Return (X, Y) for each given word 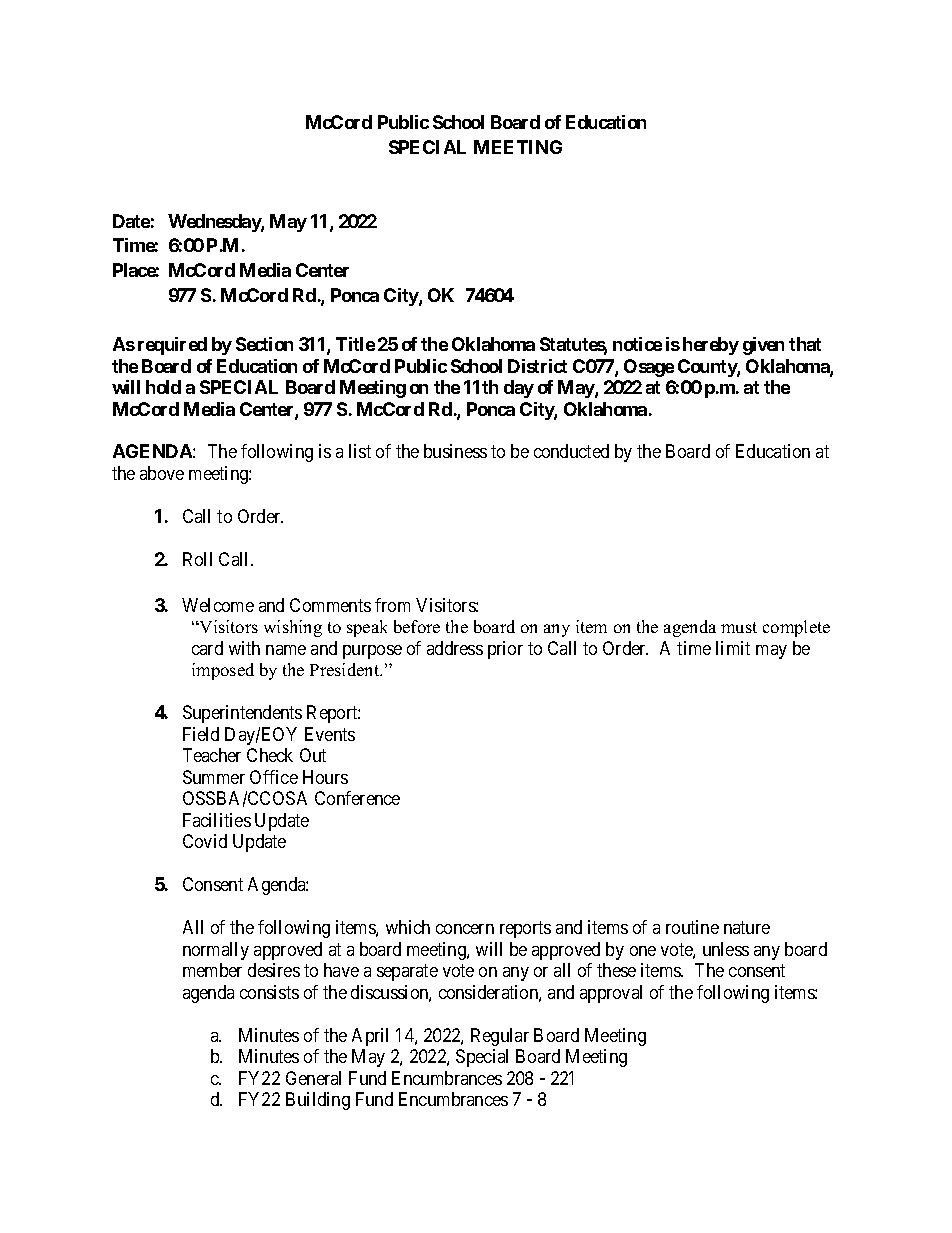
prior (505, 650)
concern (465, 929)
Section (264, 344)
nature (747, 927)
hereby (711, 346)
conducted (571, 451)
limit (733, 648)
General (313, 1078)
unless (726, 949)
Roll (197, 559)
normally (216, 951)
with (244, 648)
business (455, 451)
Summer (214, 777)
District (537, 366)
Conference (357, 798)
